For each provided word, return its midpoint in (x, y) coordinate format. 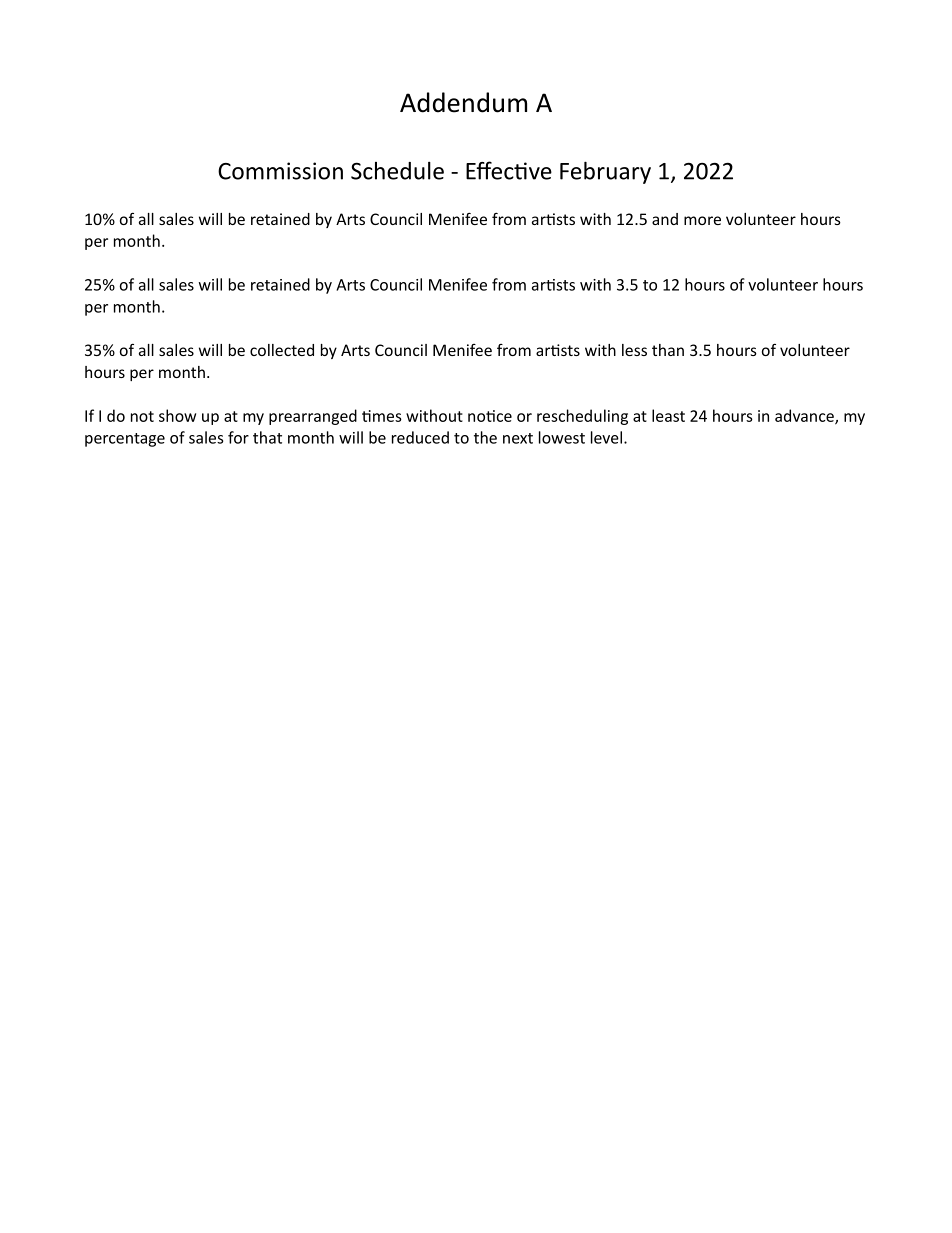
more (702, 220)
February (605, 172)
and (665, 219)
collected (282, 350)
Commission (280, 171)
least (668, 415)
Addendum (463, 102)
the (485, 437)
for (238, 437)
